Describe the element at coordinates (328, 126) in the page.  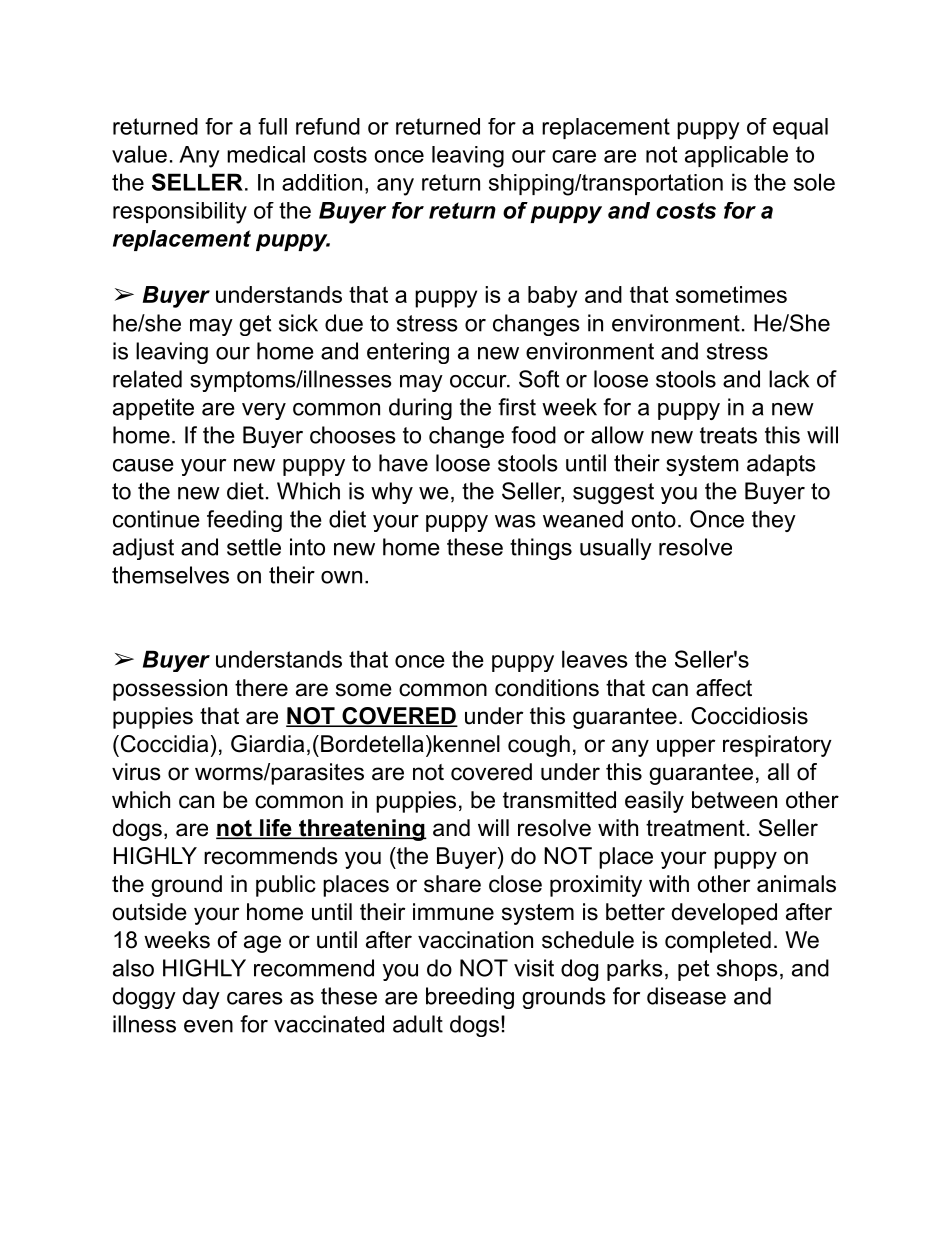
I see `refund` at that location.
